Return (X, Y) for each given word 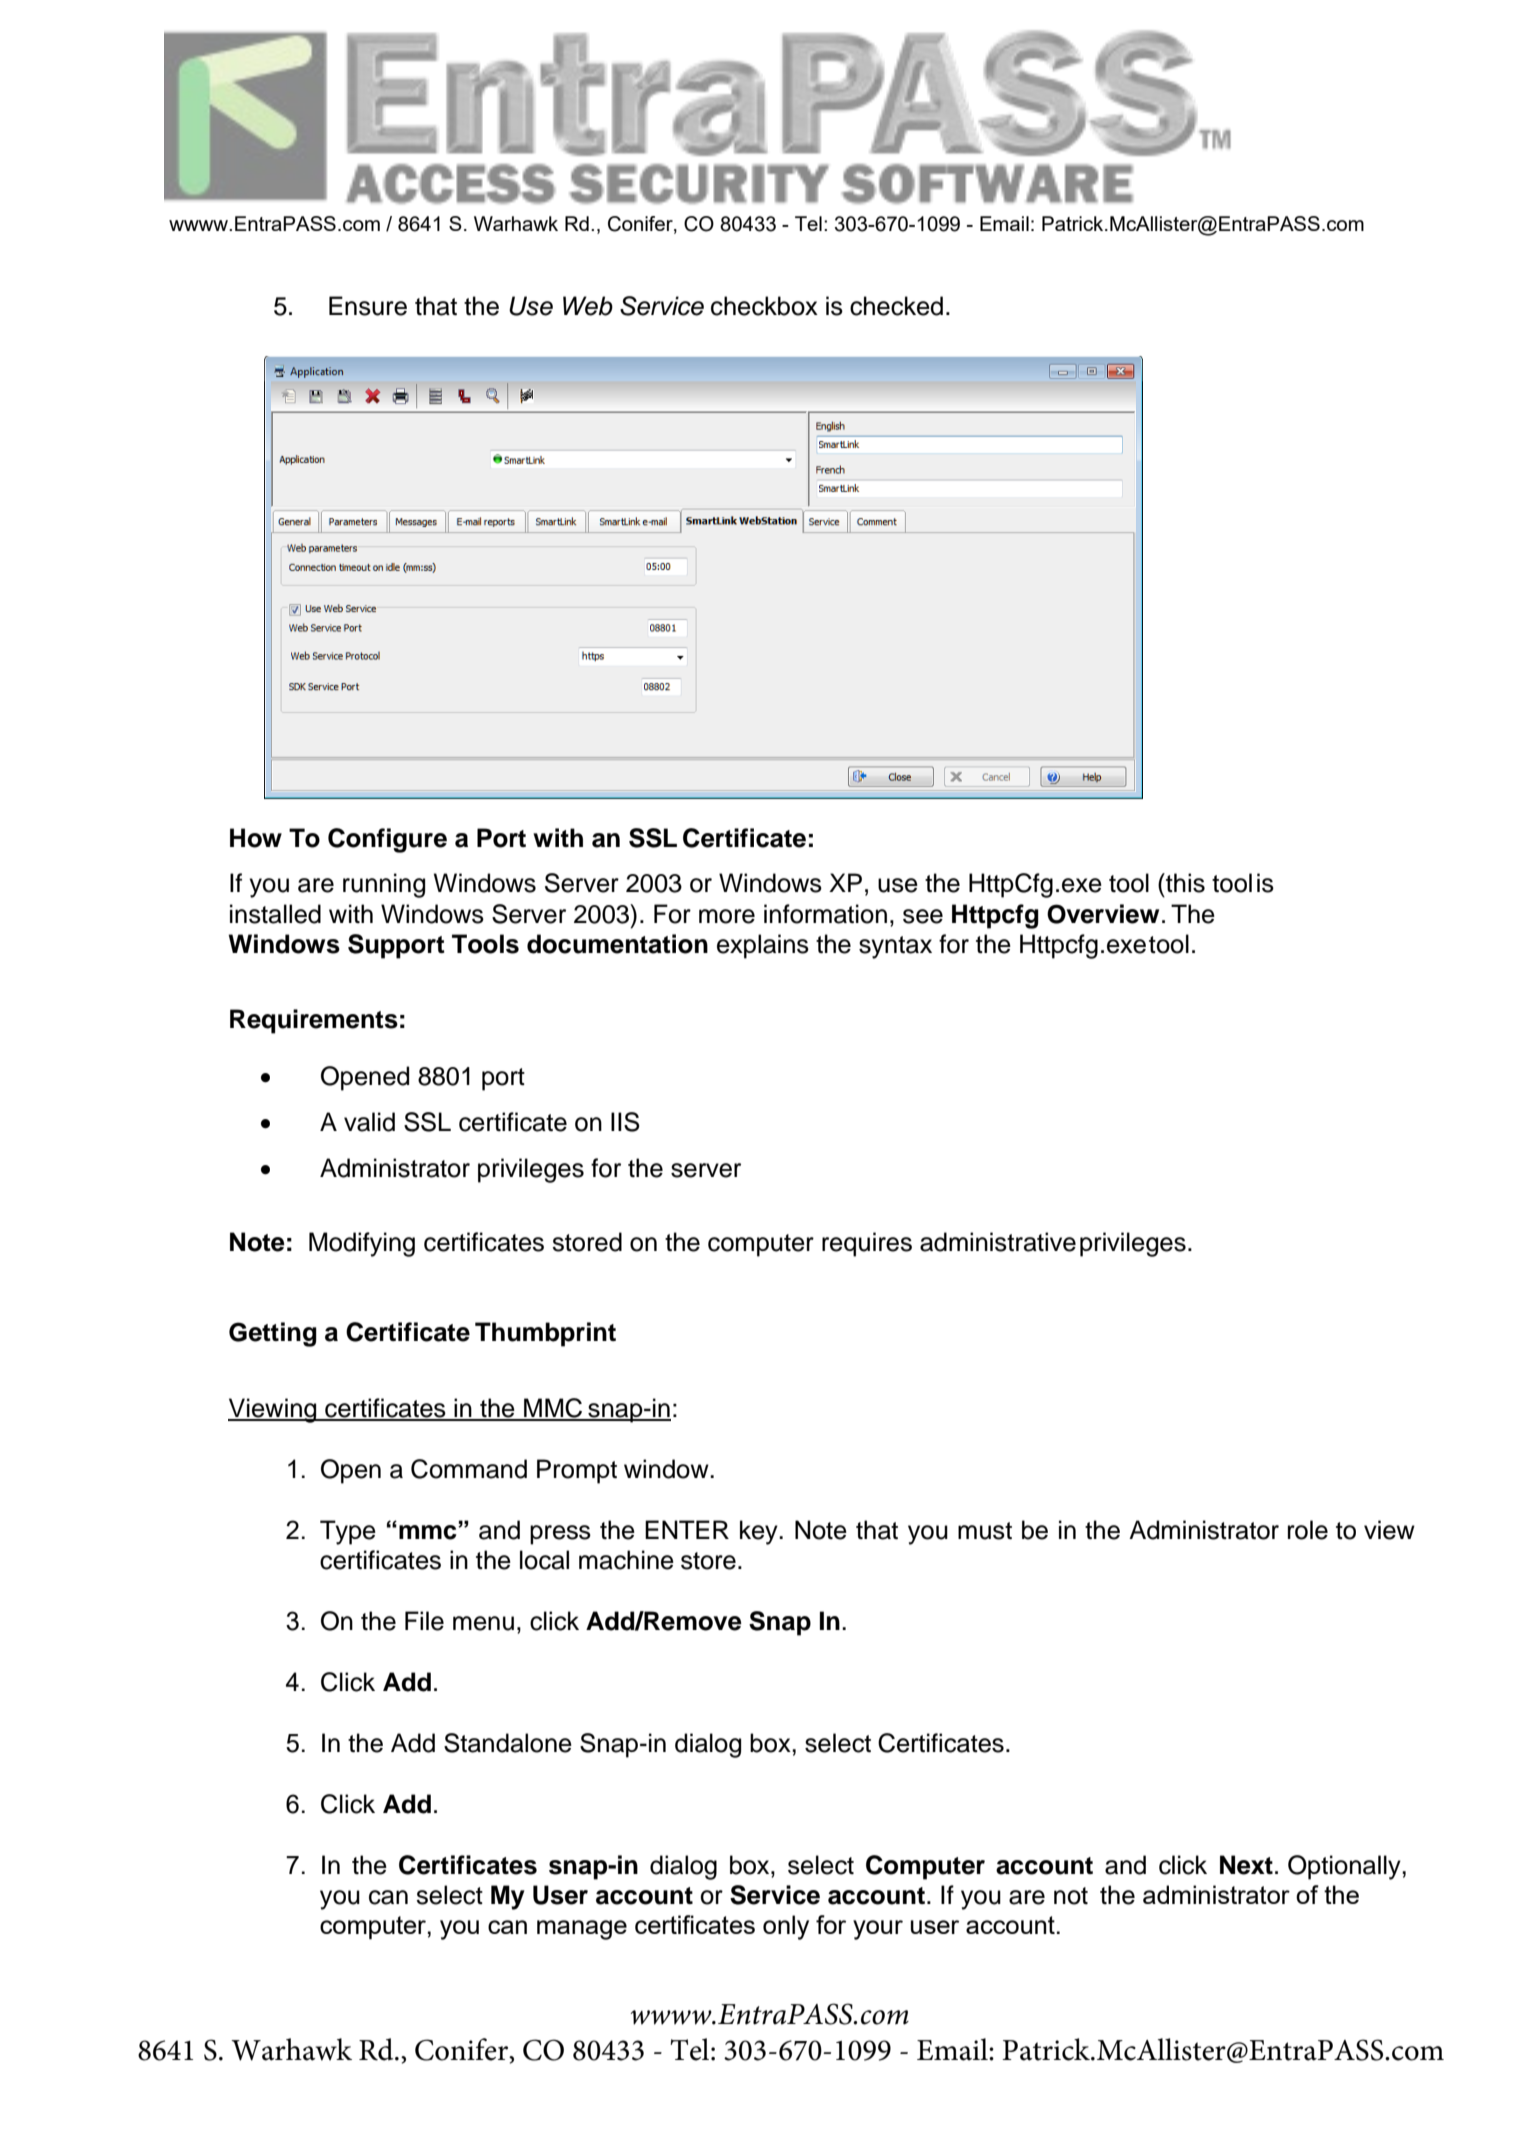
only (786, 1927)
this (1184, 883)
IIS (625, 1122)
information (825, 914)
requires (867, 1244)
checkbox (764, 306)
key (760, 1532)
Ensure (368, 306)
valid (369, 1122)
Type (348, 1532)
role (1308, 1530)
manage (582, 1930)
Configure (387, 840)
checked (896, 306)
